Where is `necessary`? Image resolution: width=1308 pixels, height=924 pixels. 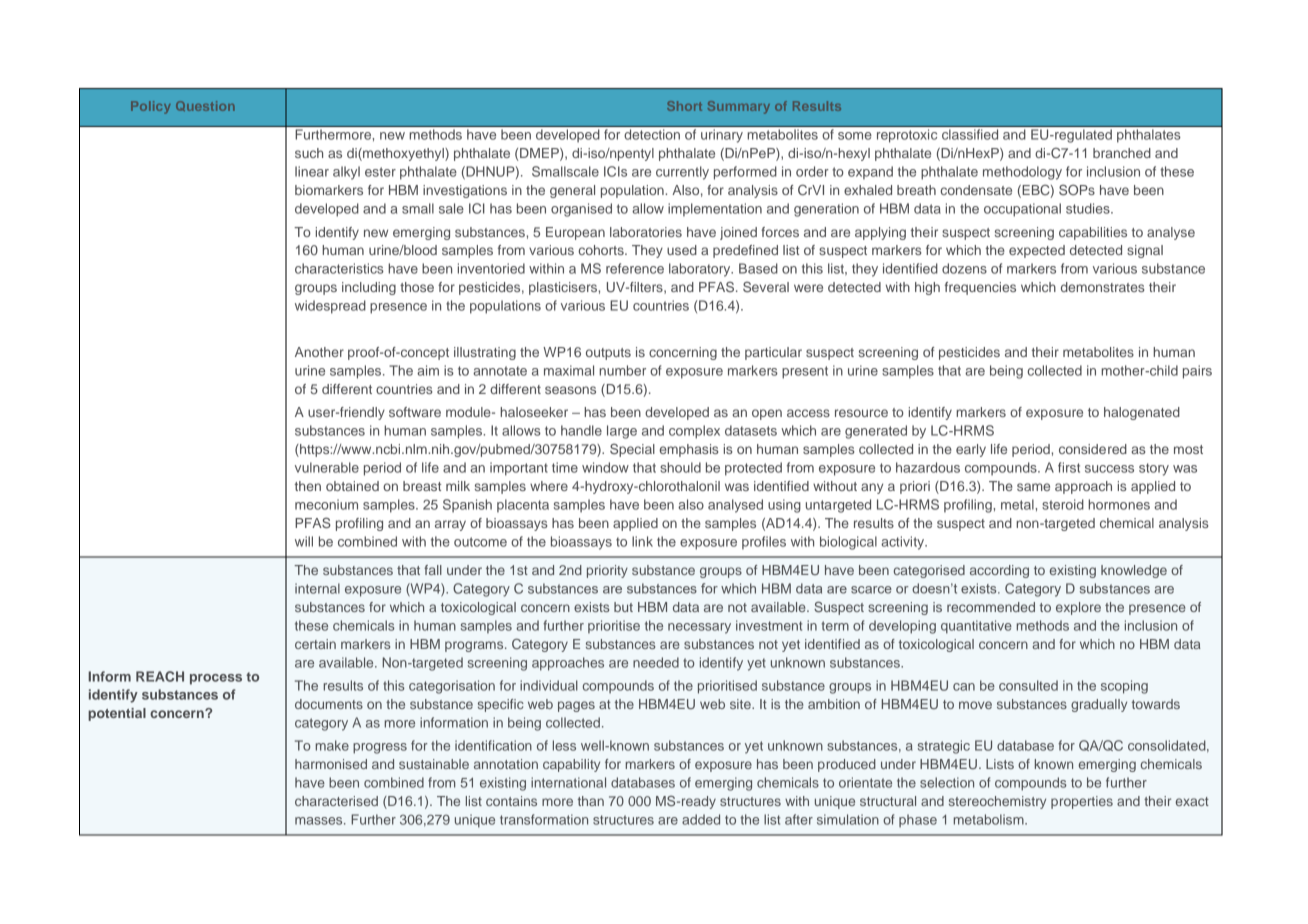
necessary is located at coordinates (699, 628).
